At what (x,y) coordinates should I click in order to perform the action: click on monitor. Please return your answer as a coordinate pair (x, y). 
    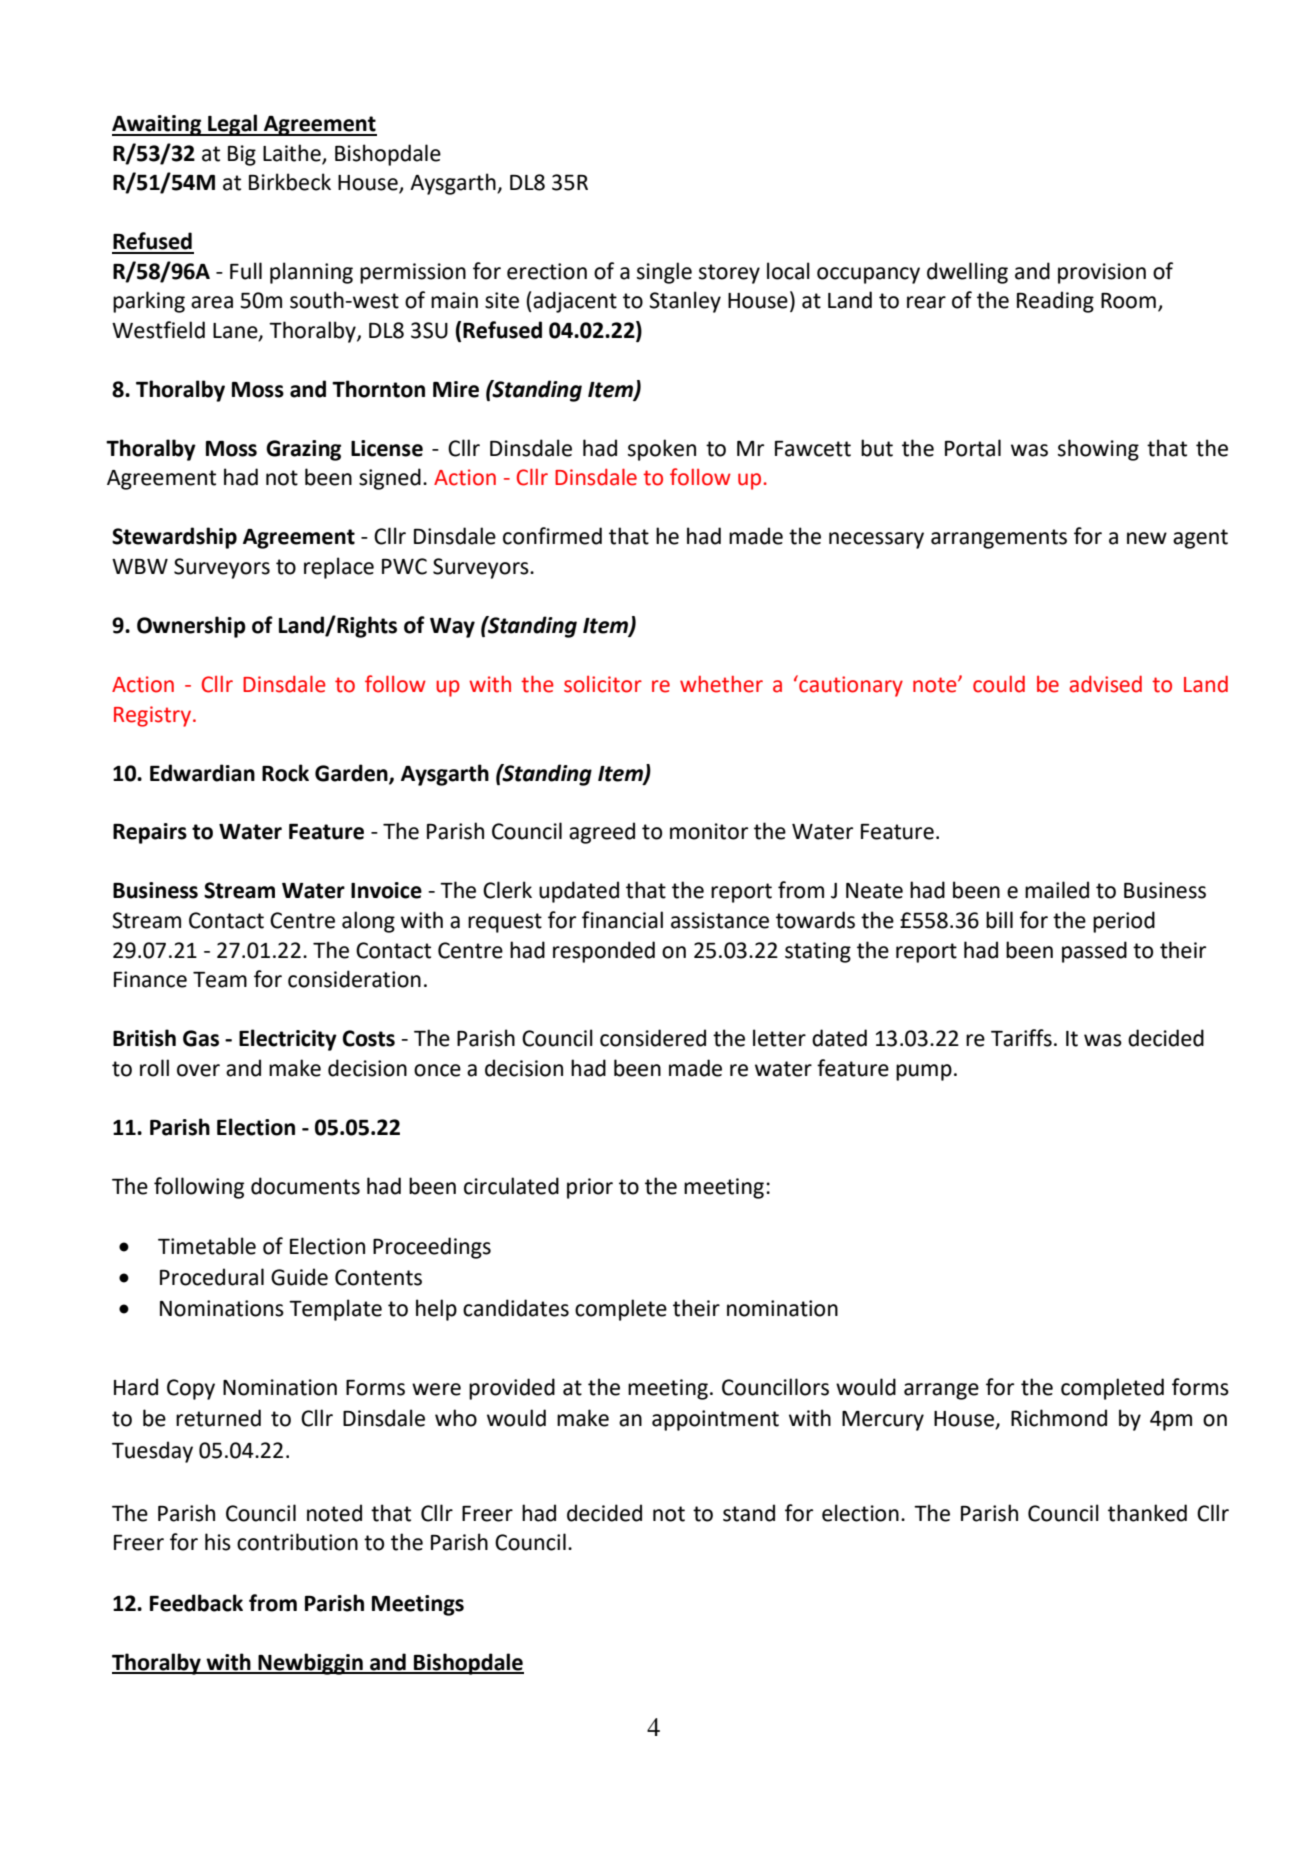
    Looking at the image, I should click on (709, 831).
